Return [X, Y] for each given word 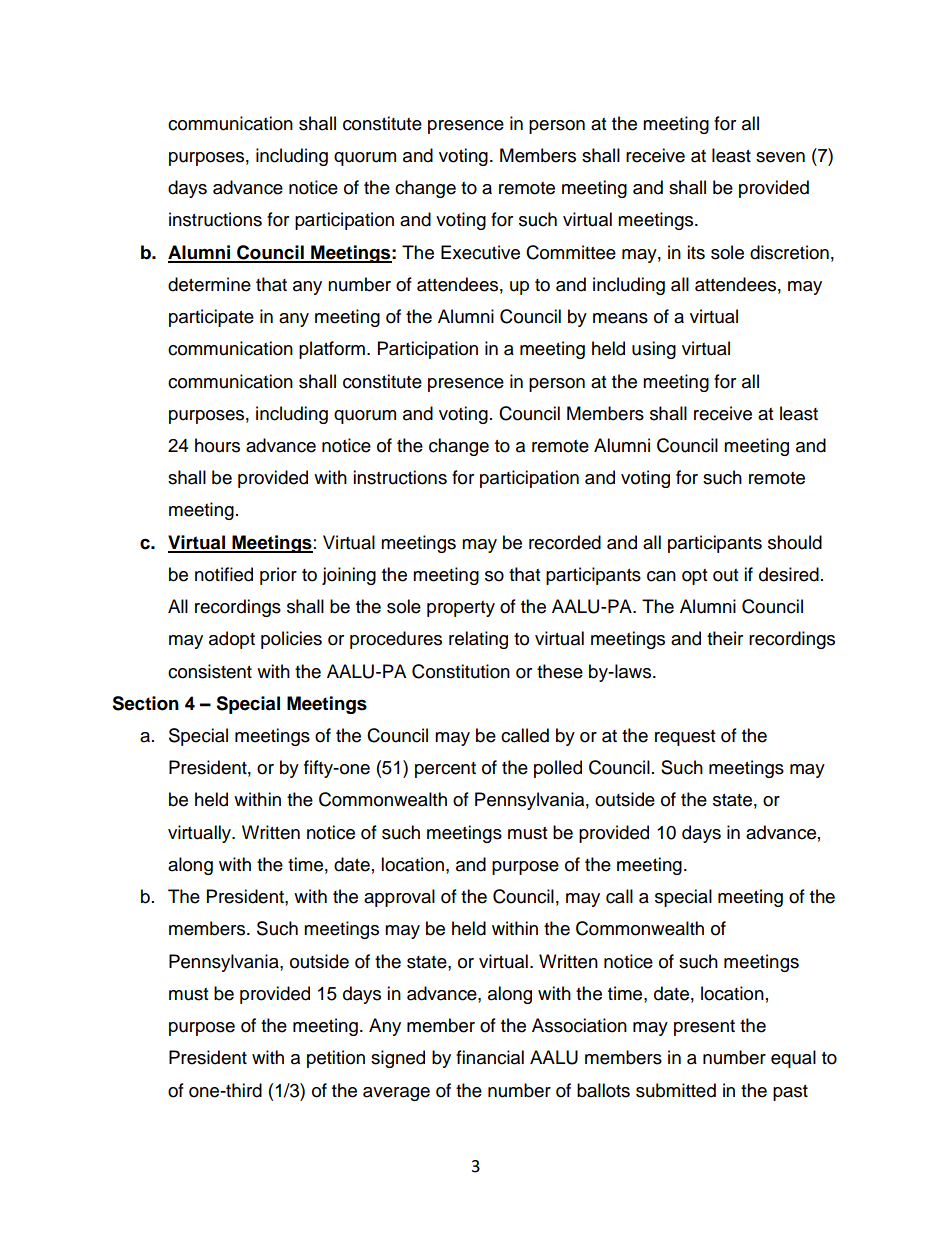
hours [217, 445]
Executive [480, 252]
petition [336, 1059]
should [795, 542]
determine [209, 284]
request [685, 738]
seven [780, 157]
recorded [565, 542]
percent [445, 770]
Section [145, 703]
